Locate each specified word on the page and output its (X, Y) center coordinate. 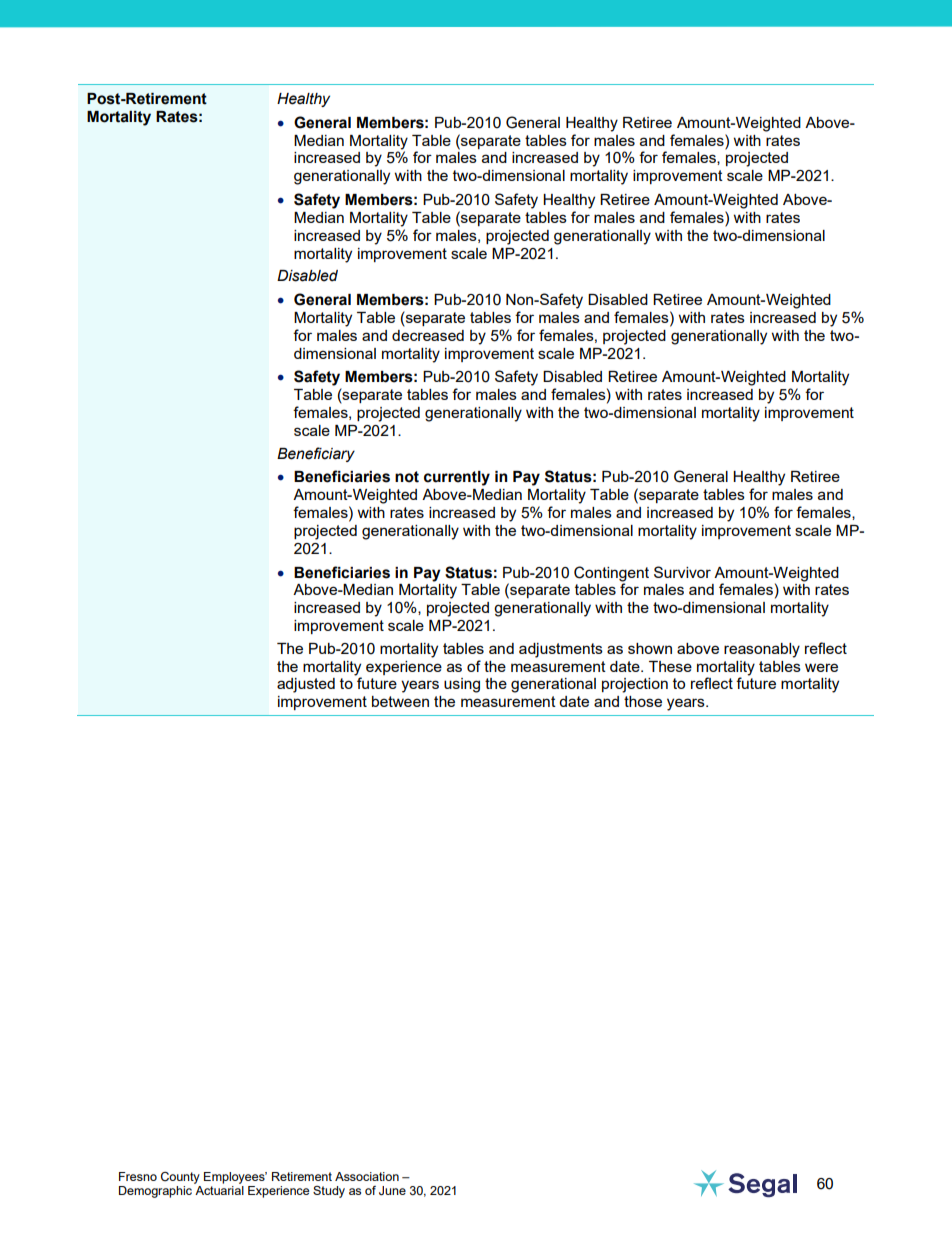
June (392, 1191)
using (462, 685)
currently (457, 478)
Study (329, 1192)
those (643, 701)
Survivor (682, 572)
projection (635, 685)
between (400, 701)
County (180, 1178)
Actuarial (219, 1190)
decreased (428, 335)
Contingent (611, 574)
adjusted (306, 685)
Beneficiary (316, 454)
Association (367, 1176)
